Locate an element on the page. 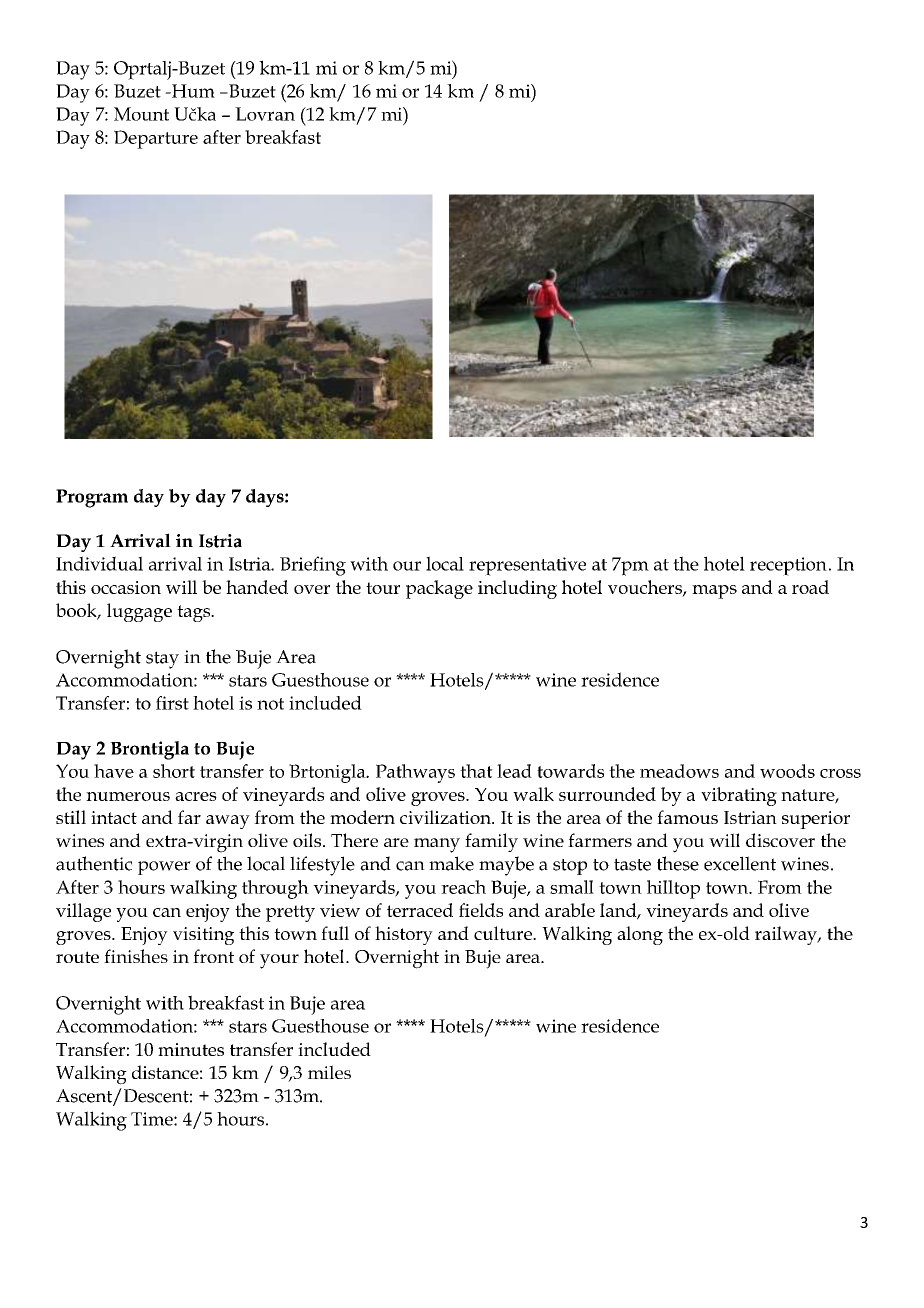  occasion is located at coordinates (126, 587).
